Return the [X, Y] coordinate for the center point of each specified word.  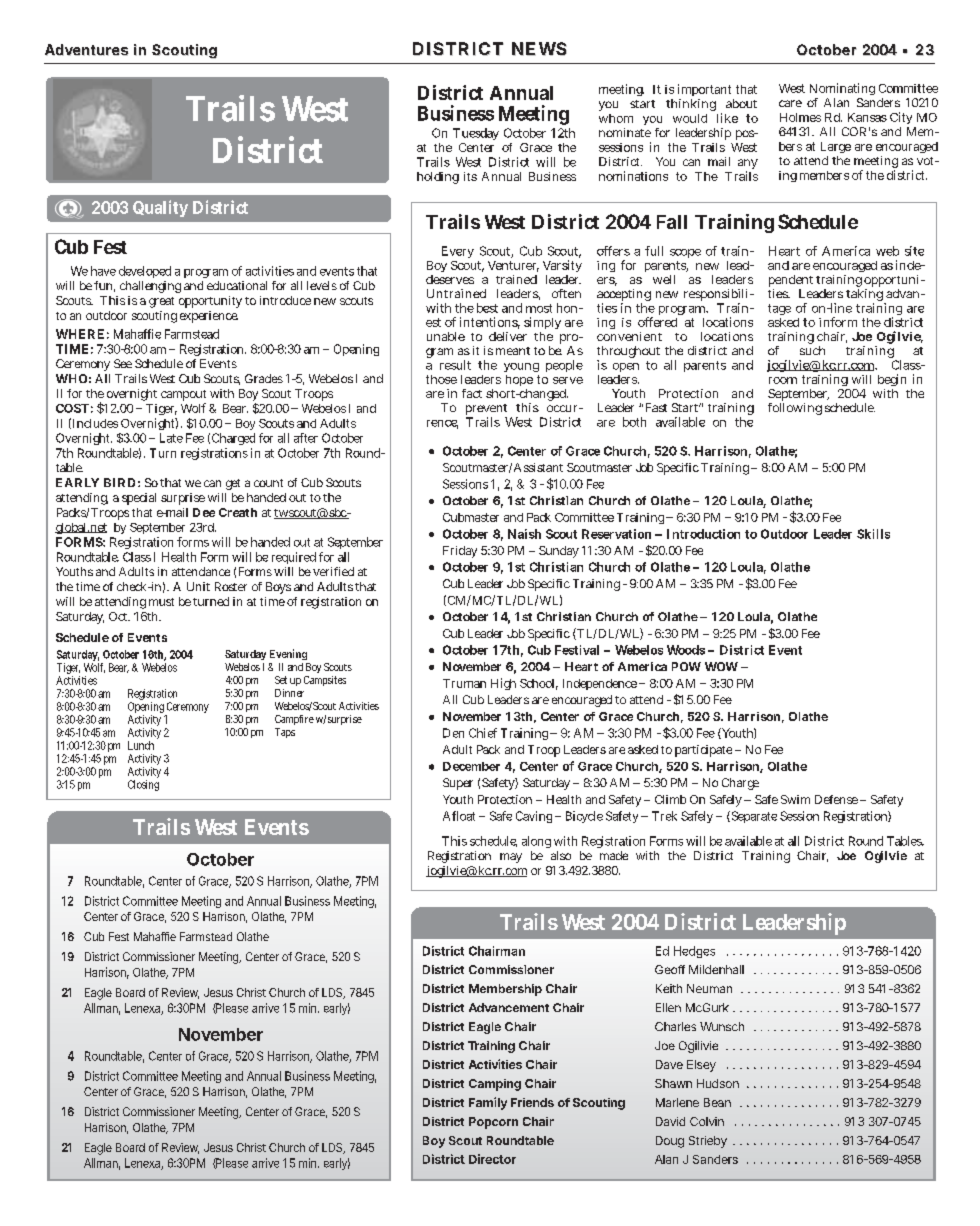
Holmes [800, 117]
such [812, 350]
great [161, 302]
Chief [483, 733]
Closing [143, 785]
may [511, 858]
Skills [873, 534]
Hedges [694, 952]
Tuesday [476, 134]
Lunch [141, 745]
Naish [524, 534]
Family [488, 1103]
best [487, 308]
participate [703, 751]
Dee [204, 512]
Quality [160, 208]
